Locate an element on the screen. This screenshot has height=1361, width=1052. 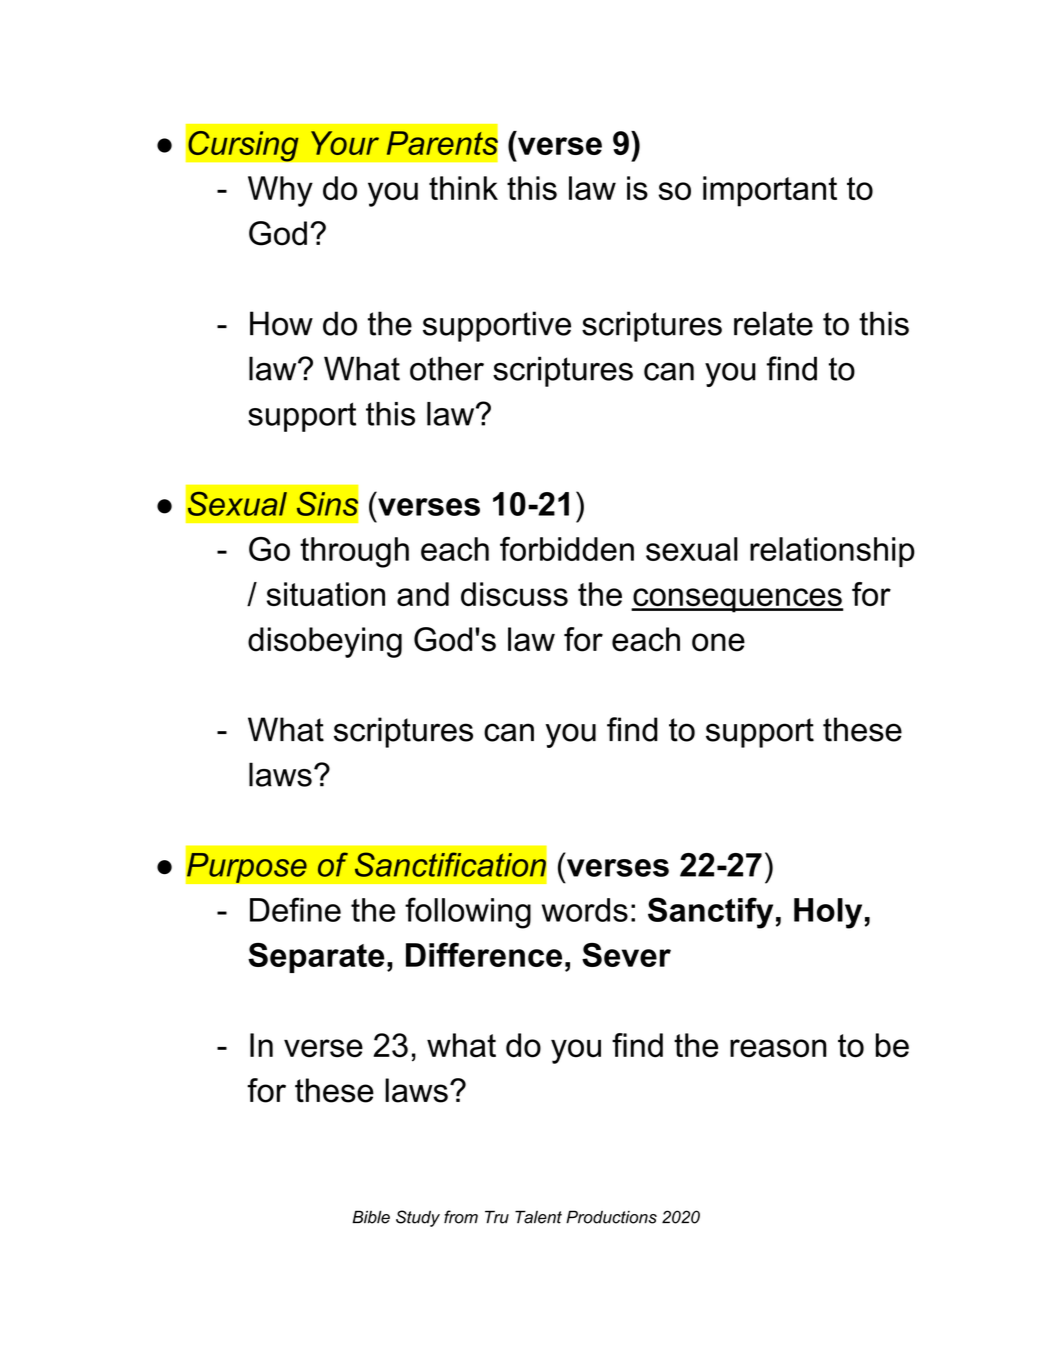
important is located at coordinates (770, 191).
